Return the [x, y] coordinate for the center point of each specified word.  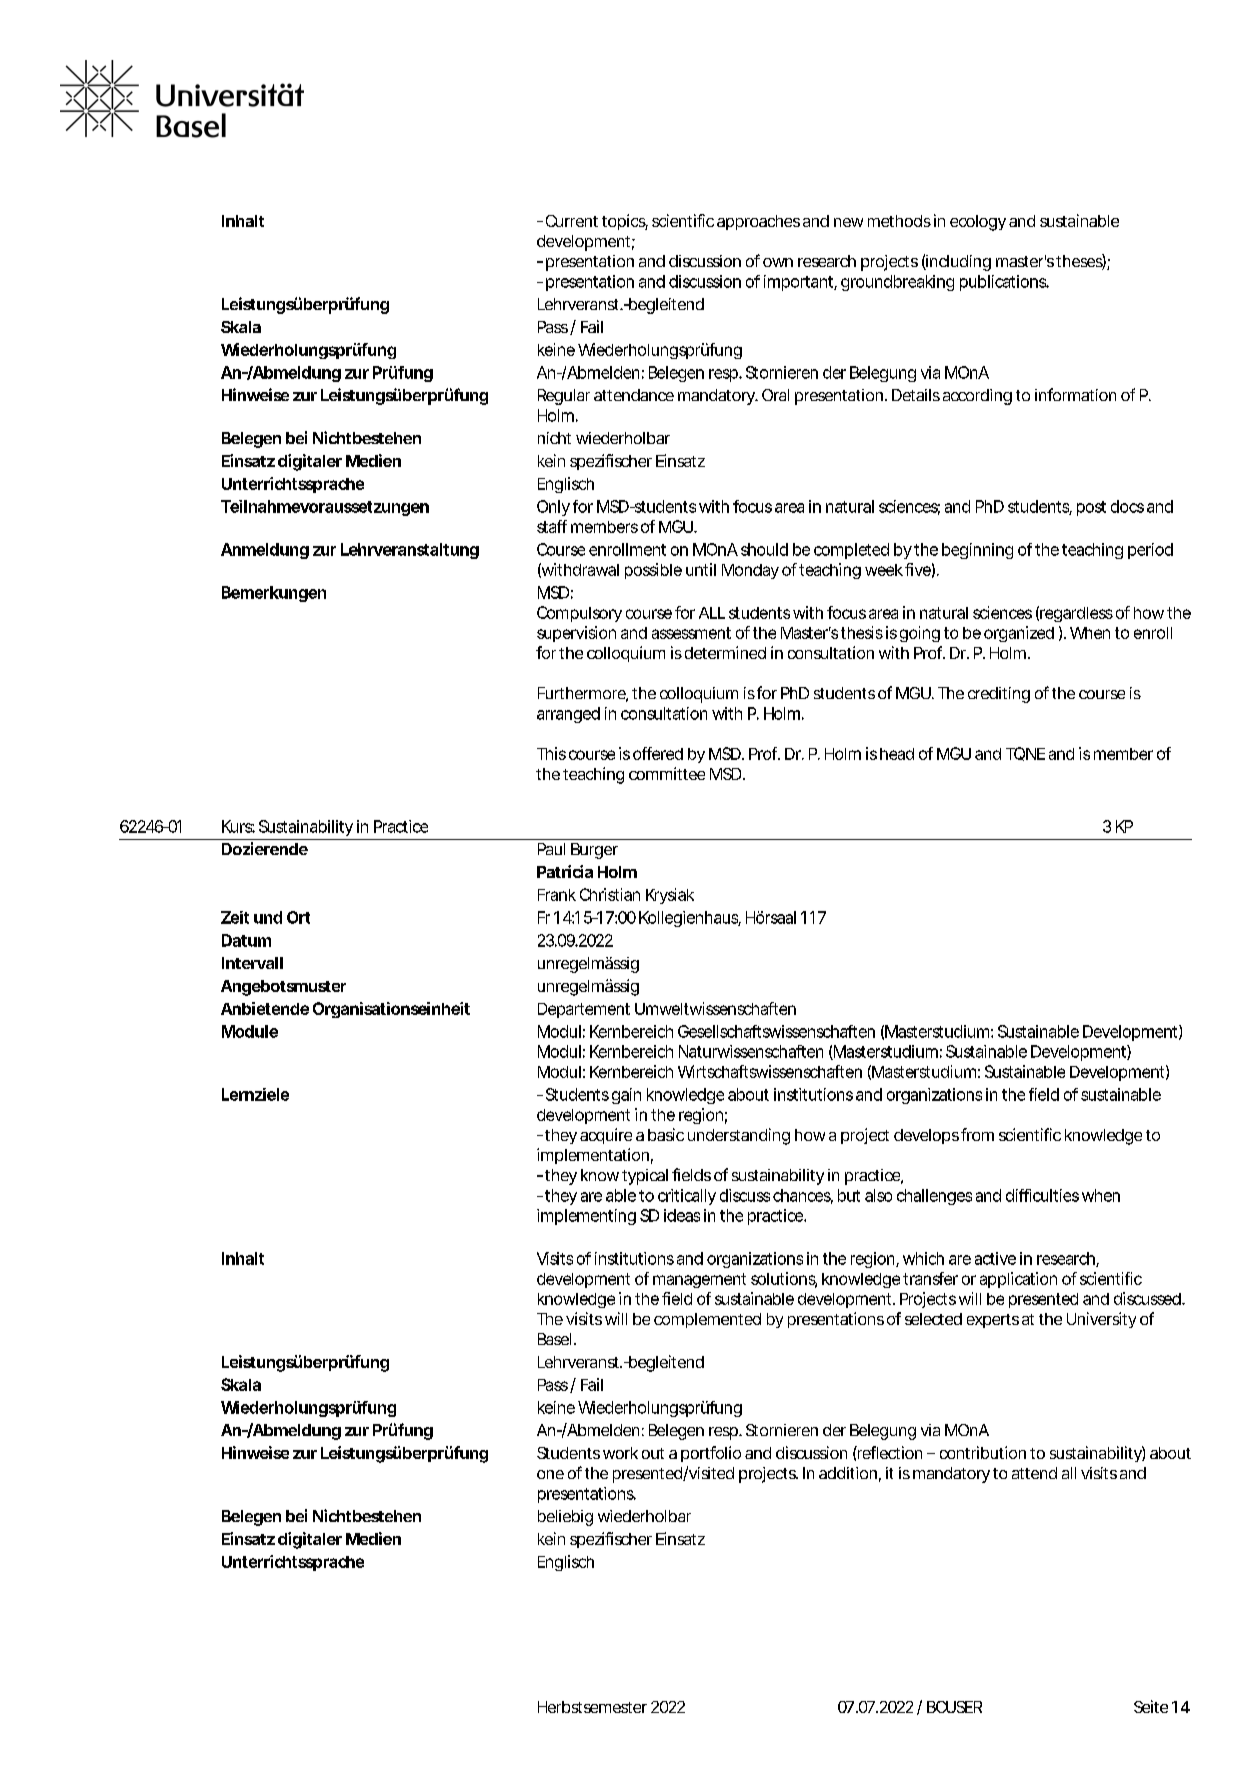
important [798, 283]
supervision [576, 634]
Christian [609, 894]
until [701, 569]
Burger [594, 851]
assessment [691, 633]
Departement [584, 1010]
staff [552, 526]
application [1018, 1280]
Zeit [235, 917]
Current [572, 221]
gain [626, 1096]
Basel [554, 1339]
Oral [775, 395]
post [1091, 508]
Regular [564, 397]
